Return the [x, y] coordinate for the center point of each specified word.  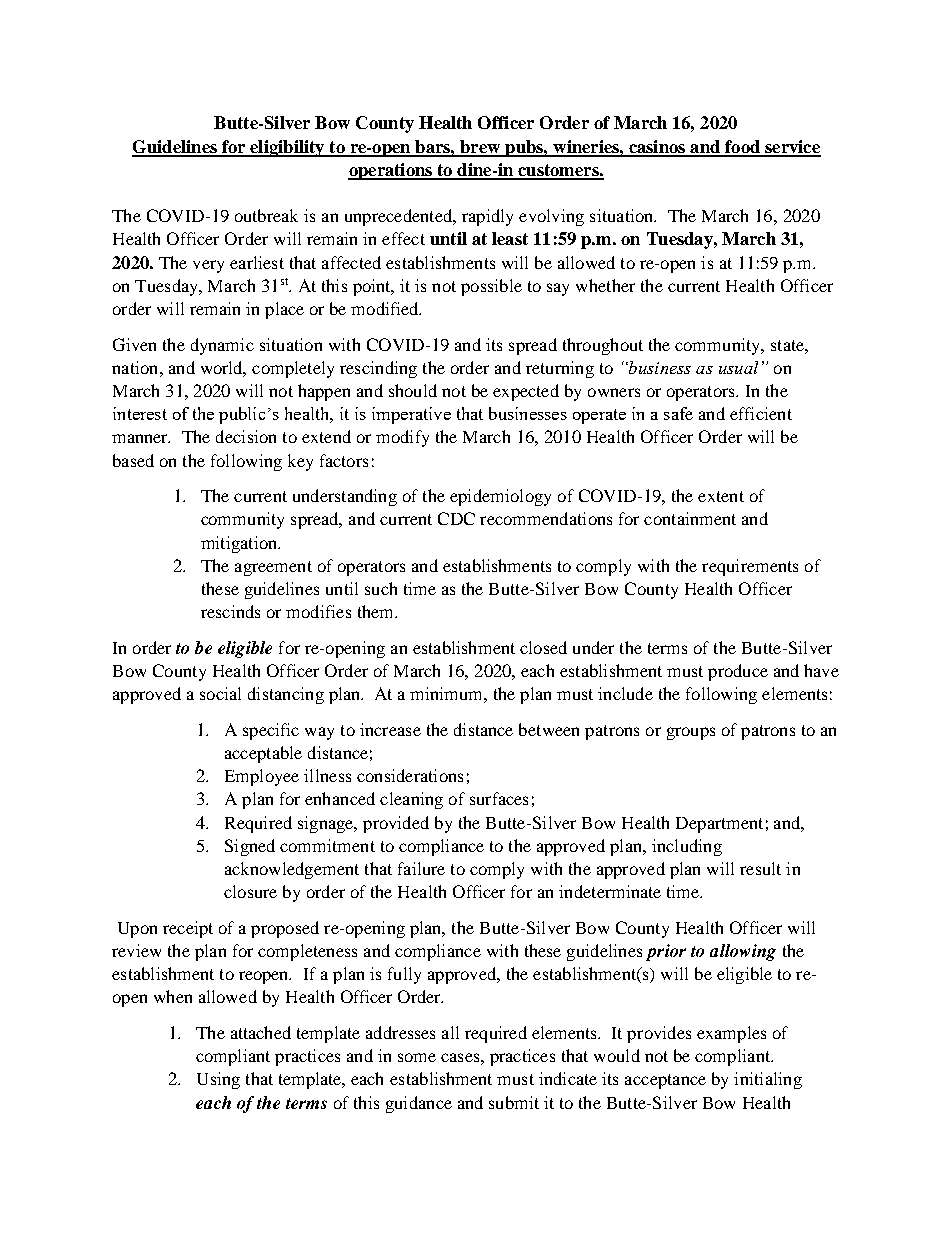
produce [738, 672]
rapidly [487, 217]
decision [246, 436]
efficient [761, 413]
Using [218, 1080]
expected [526, 392]
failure [421, 868]
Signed [250, 847]
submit [514, 1102]
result [760, 868]
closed [543, 647]
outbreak [266, 215]
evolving [551, 217]
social [220, 693]
